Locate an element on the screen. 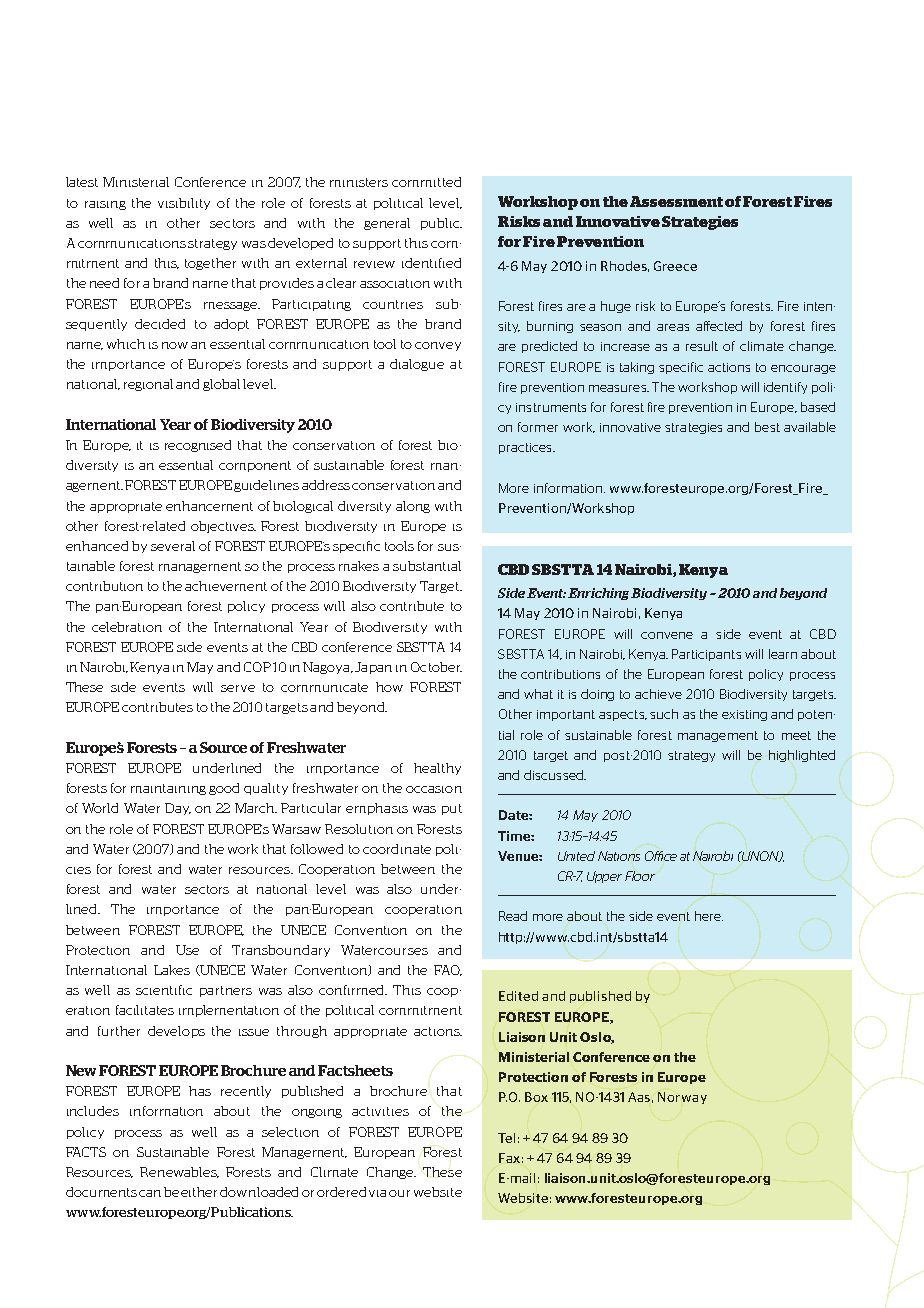 The height and width of the screenshot is (1308, 924). coordinate is located at coordinates (397, 849).
